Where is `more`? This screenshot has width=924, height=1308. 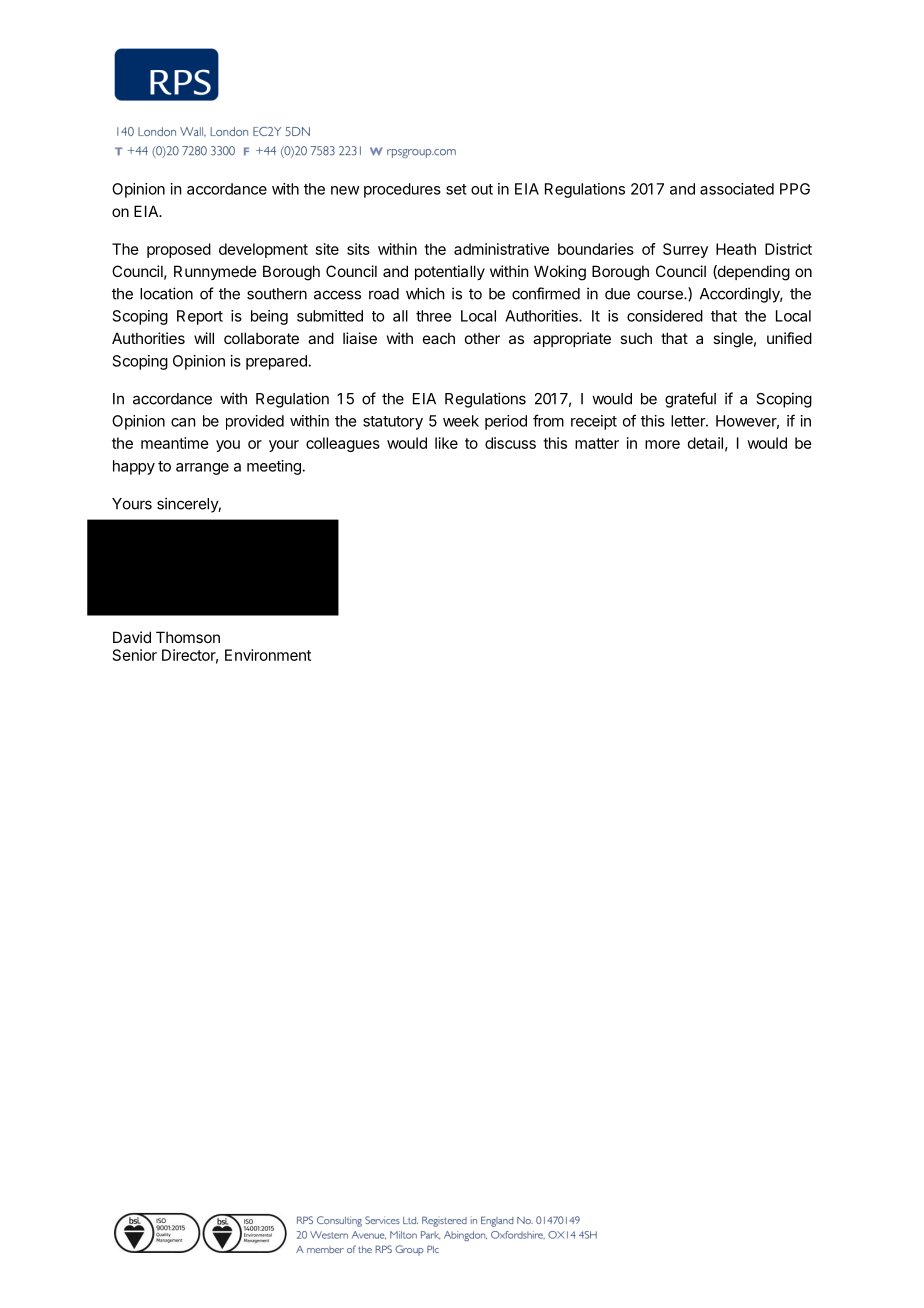 more is located at coordinates (662, 444).
